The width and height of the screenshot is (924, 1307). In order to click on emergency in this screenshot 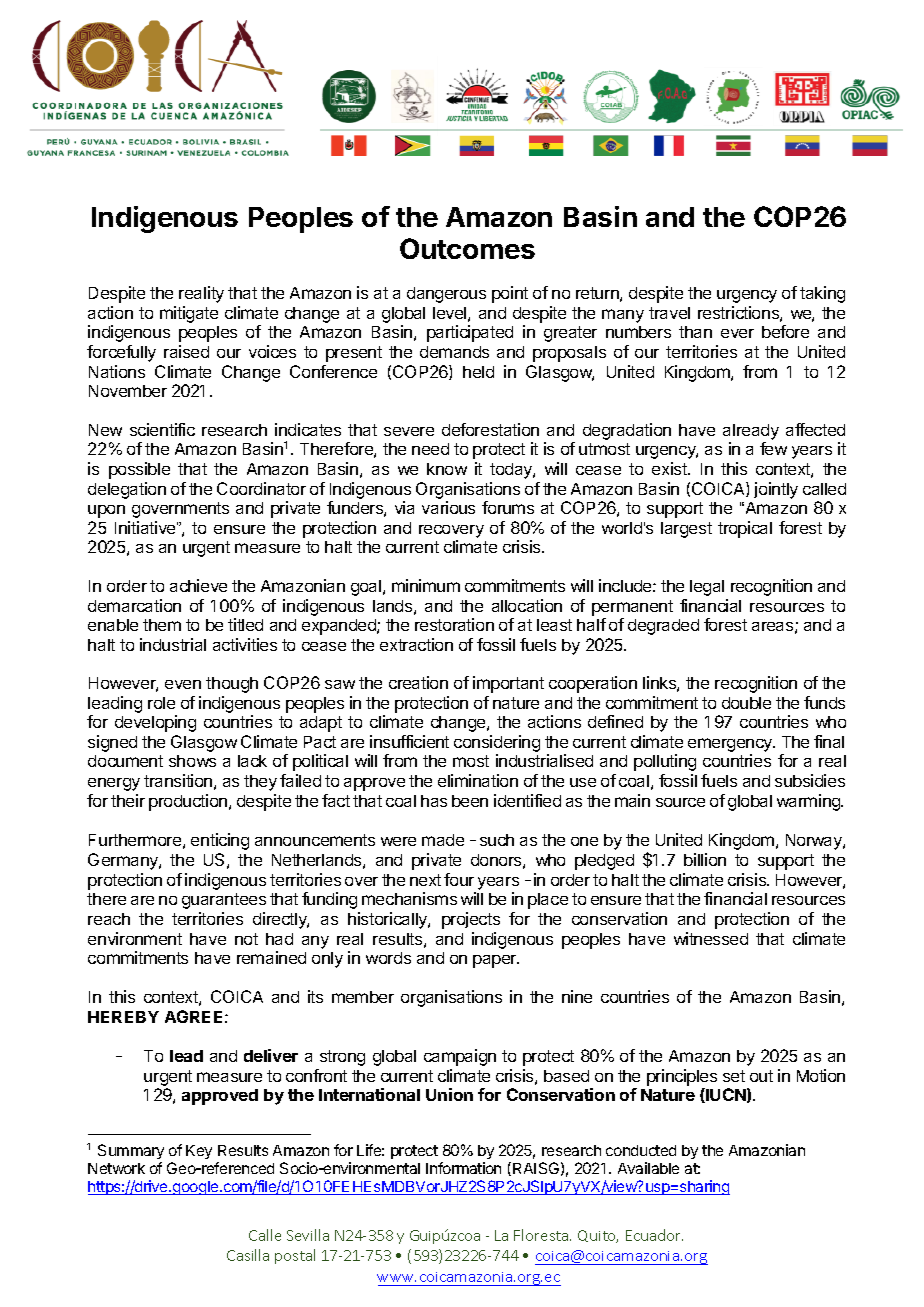, I will do `click(731, 746)`.
